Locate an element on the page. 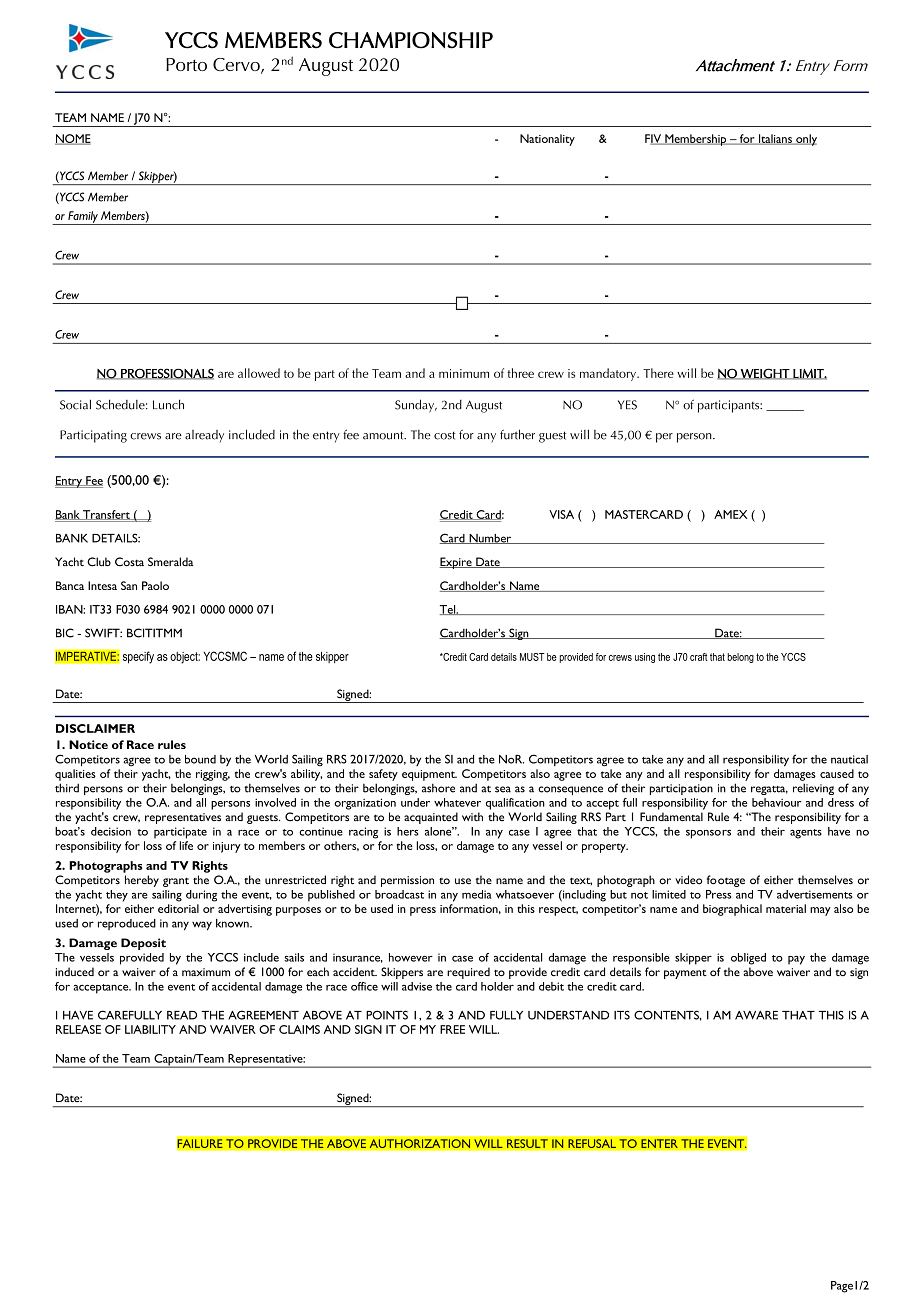 The image size is (924, 1308). specify is located at coordinates (138, 657).
